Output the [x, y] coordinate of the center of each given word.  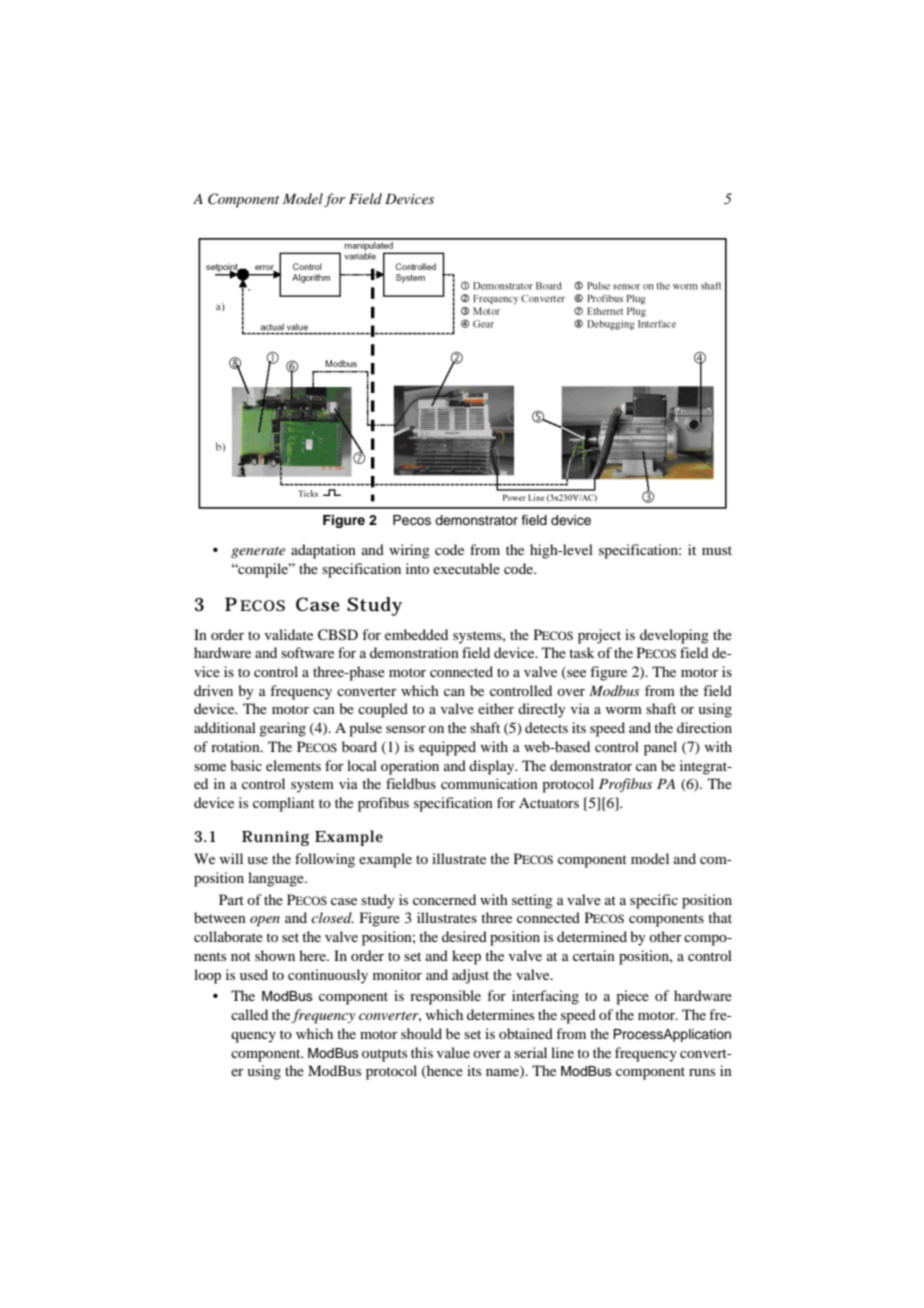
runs [702, 1072]
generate [258, 552]
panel [660, 748]
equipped [447, 748]
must [717, 550]
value [453, 1052]
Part [231, 899]
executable [466, 568]
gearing [282, 729]
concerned [444, 899]
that [720, 917]
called [249, 1014]
